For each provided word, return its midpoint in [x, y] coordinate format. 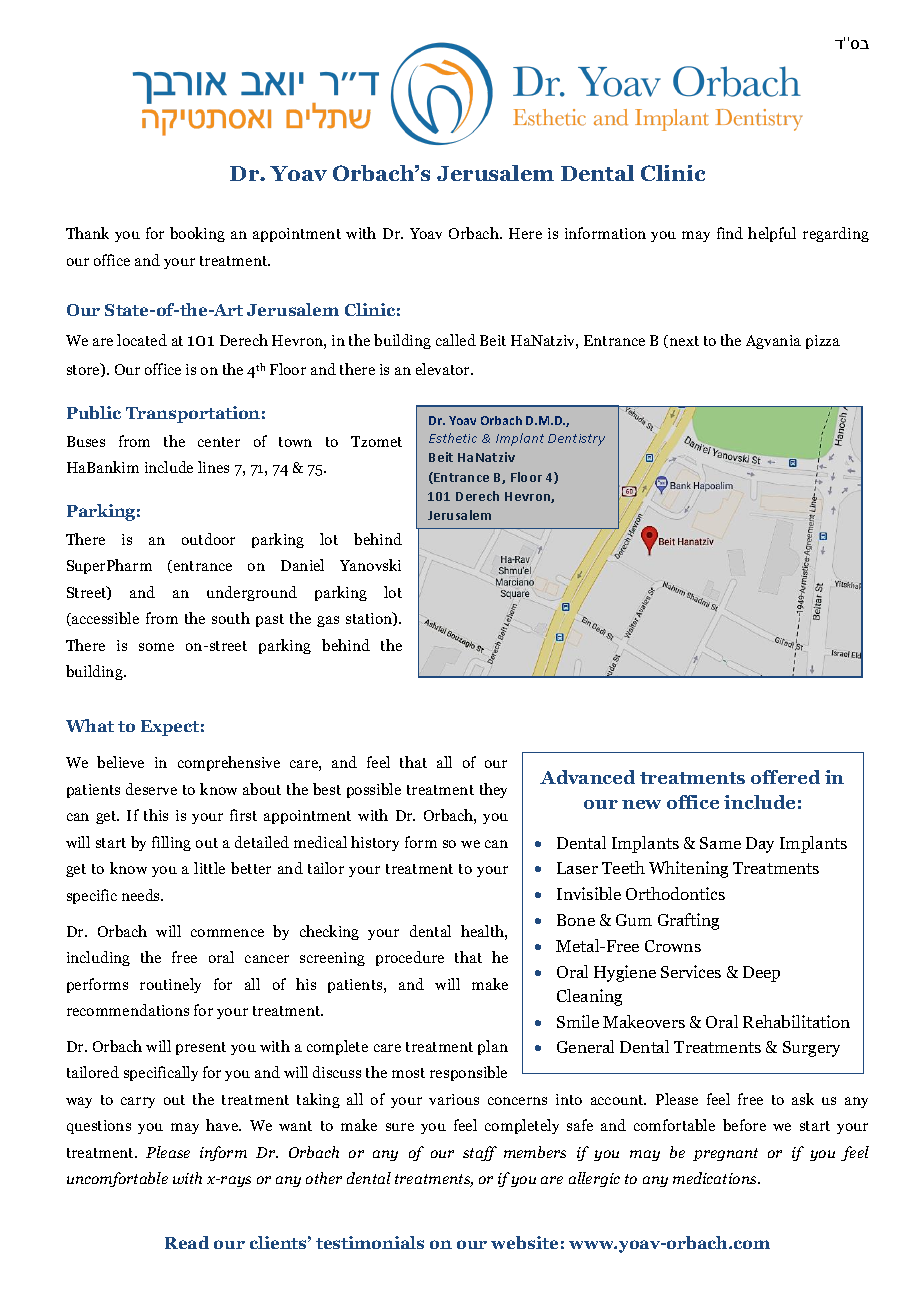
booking [197, 234]
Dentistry [576, 440]
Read [187, 1242]
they [493, 790]
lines [213, 467]
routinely [170, 985]
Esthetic [453, 438]
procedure [410, 958]
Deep [761, 974]
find [730, 233]
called [456, 340]
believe [120, 762]
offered [785, 777]
